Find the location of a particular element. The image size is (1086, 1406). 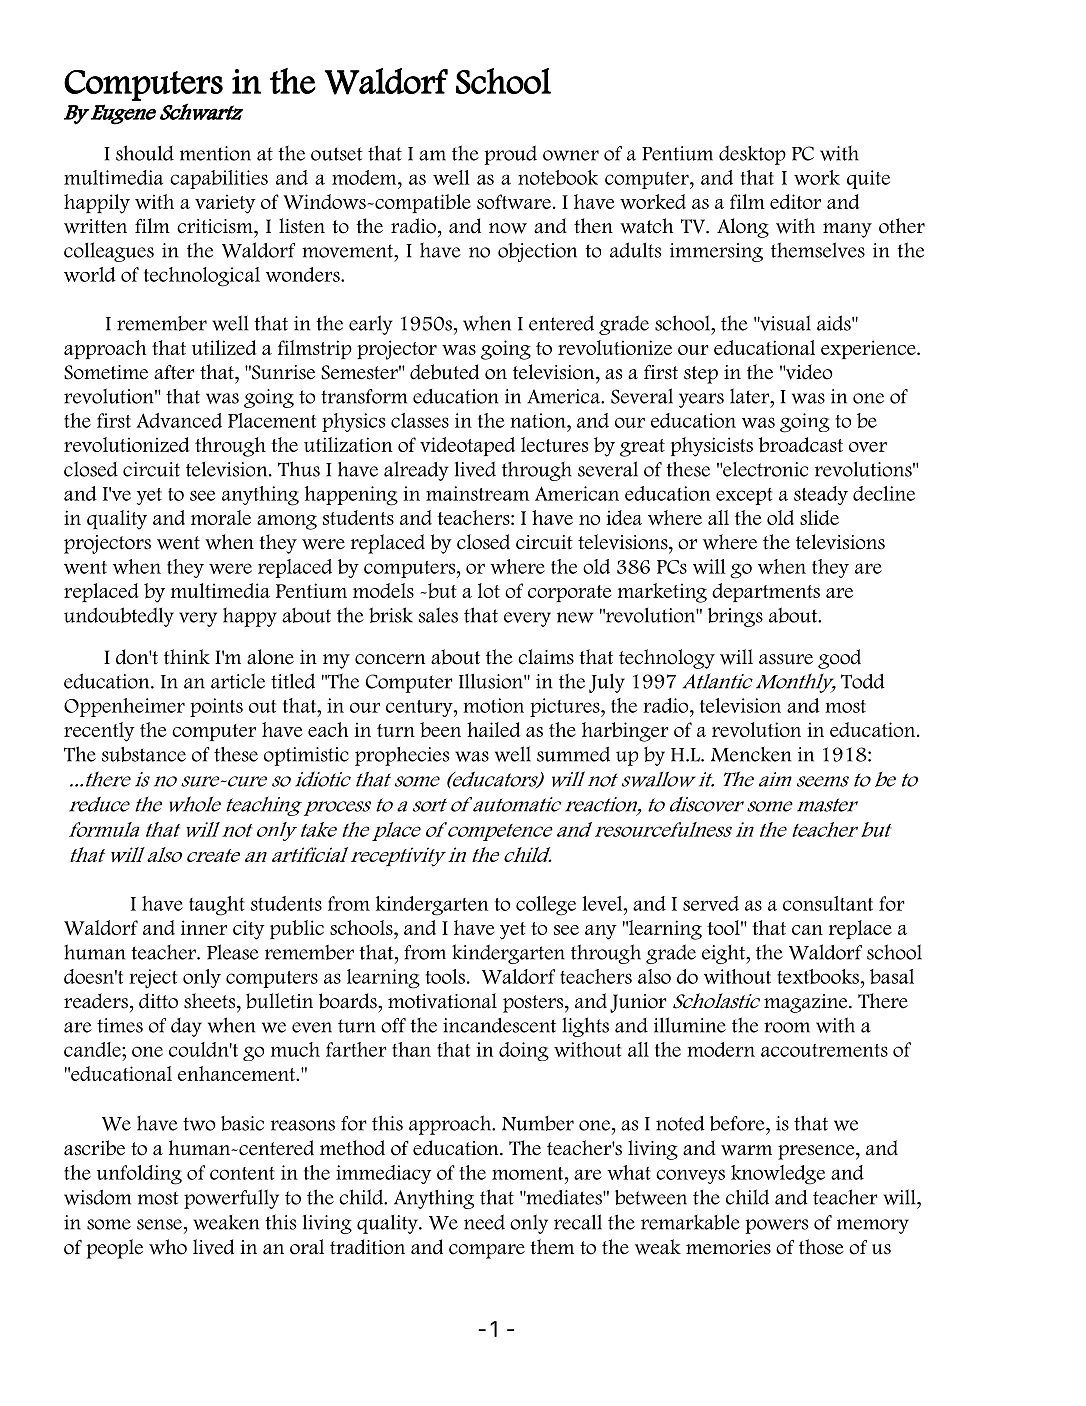

sense is located at coordinates (159, 1224).
